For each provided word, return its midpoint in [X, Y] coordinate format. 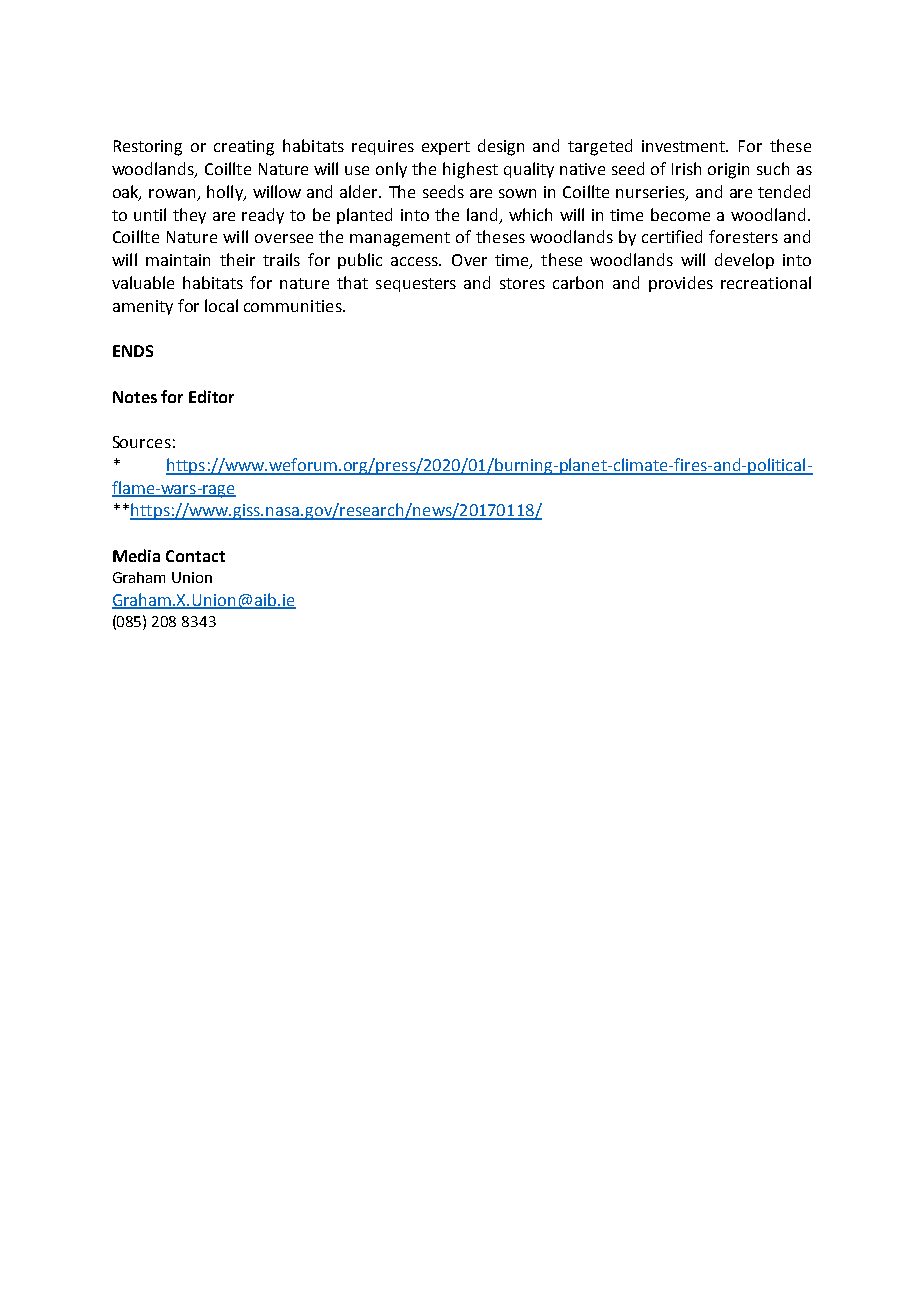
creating [244, 148]
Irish [686, 168]
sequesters [416, 285]
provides [681, 284]
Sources [142, 442]
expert [446, 148]
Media [136, 555]
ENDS [133, 351]
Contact [195, 556]
